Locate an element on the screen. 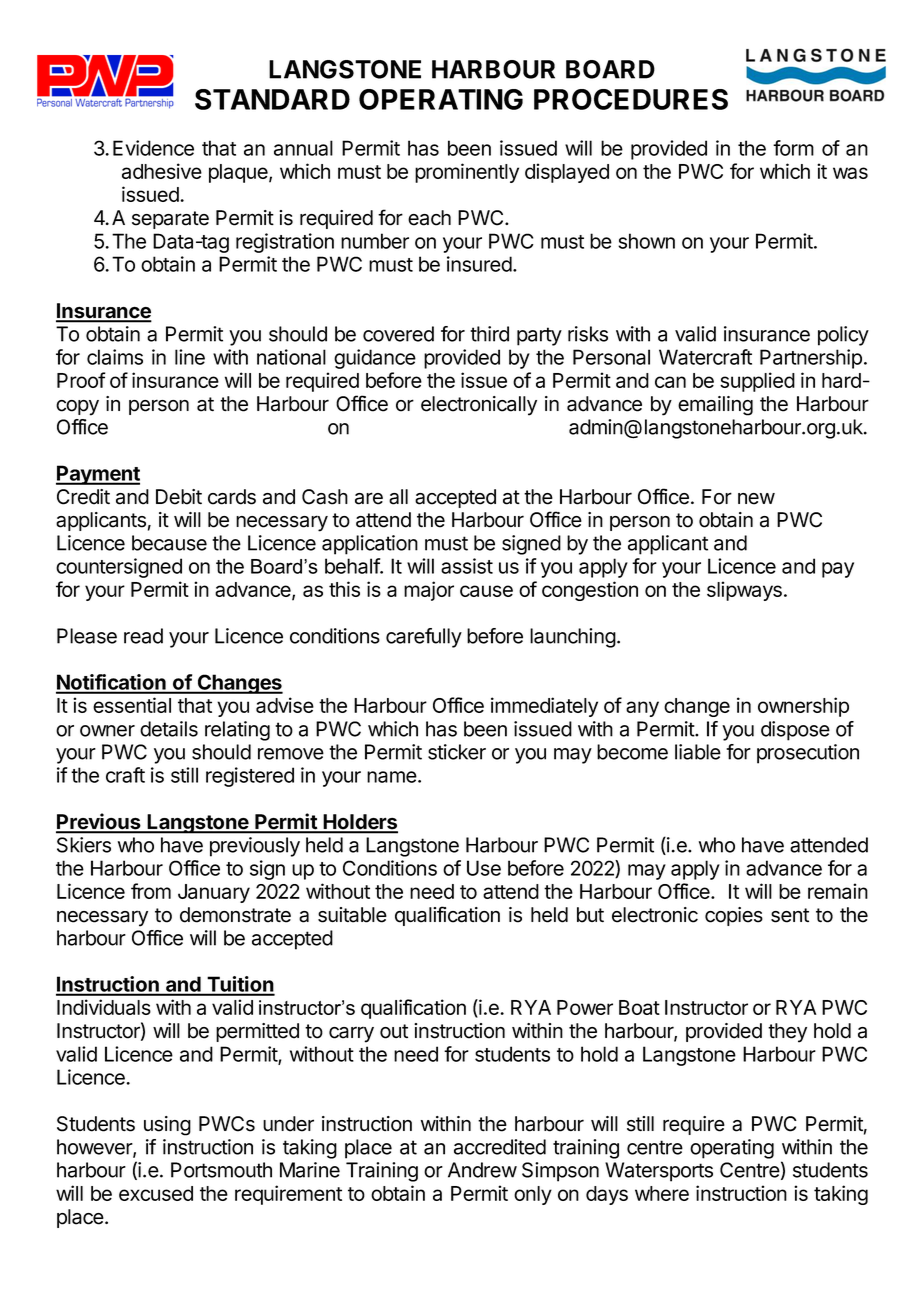 Image resolution: width=924 pixels, height=1308 pixels. adhesive is located at coordinates (162, 171).
